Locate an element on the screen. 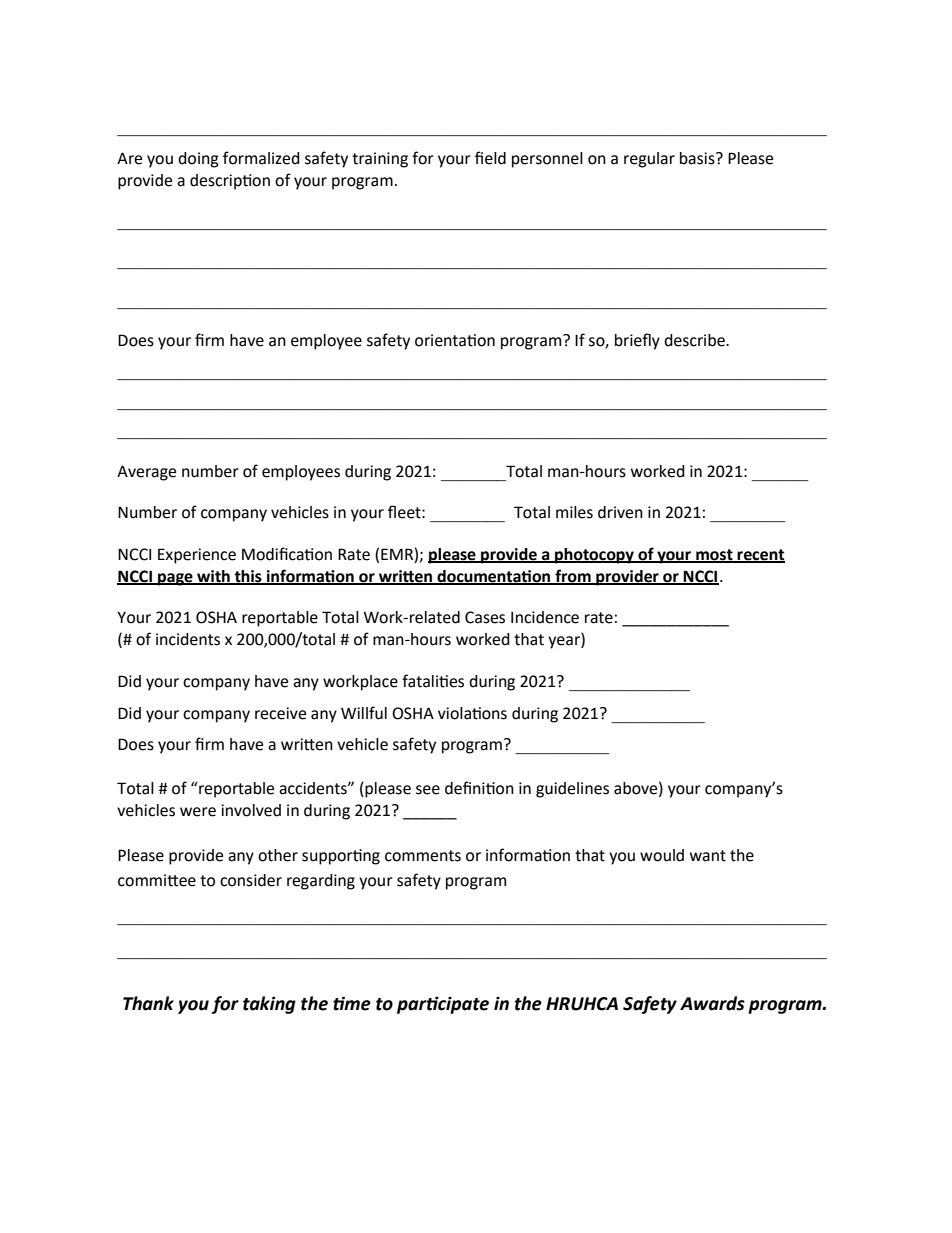 Image resolution: width=952 pixels, height=1233 pixels. most is located at coordinates (714, 555).
